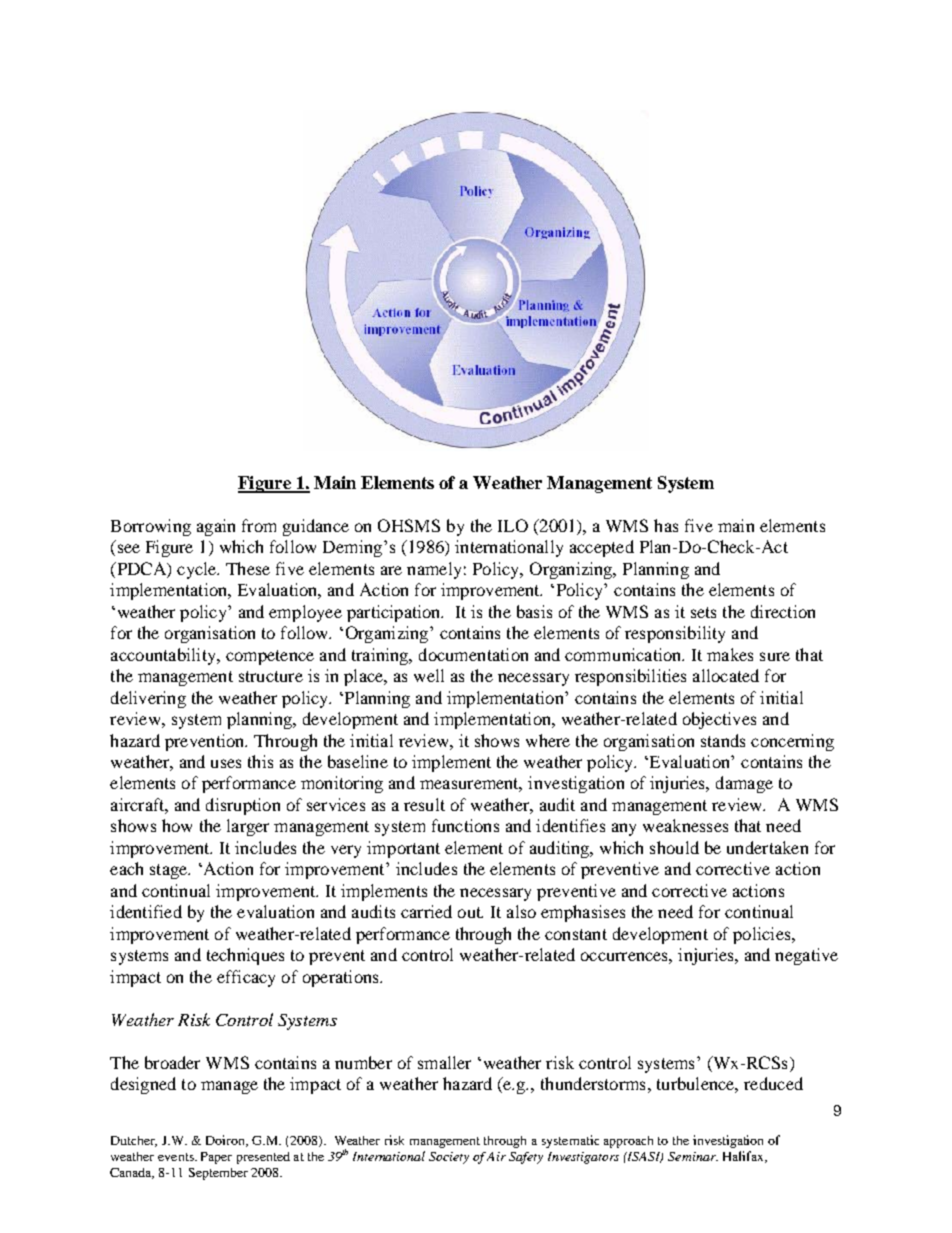 The width and height of the screenshot is (952, 1233). What do you see at coordinates (602, 548) in the screenshot?
I see `accepted` at bounding box center [602, 548].
